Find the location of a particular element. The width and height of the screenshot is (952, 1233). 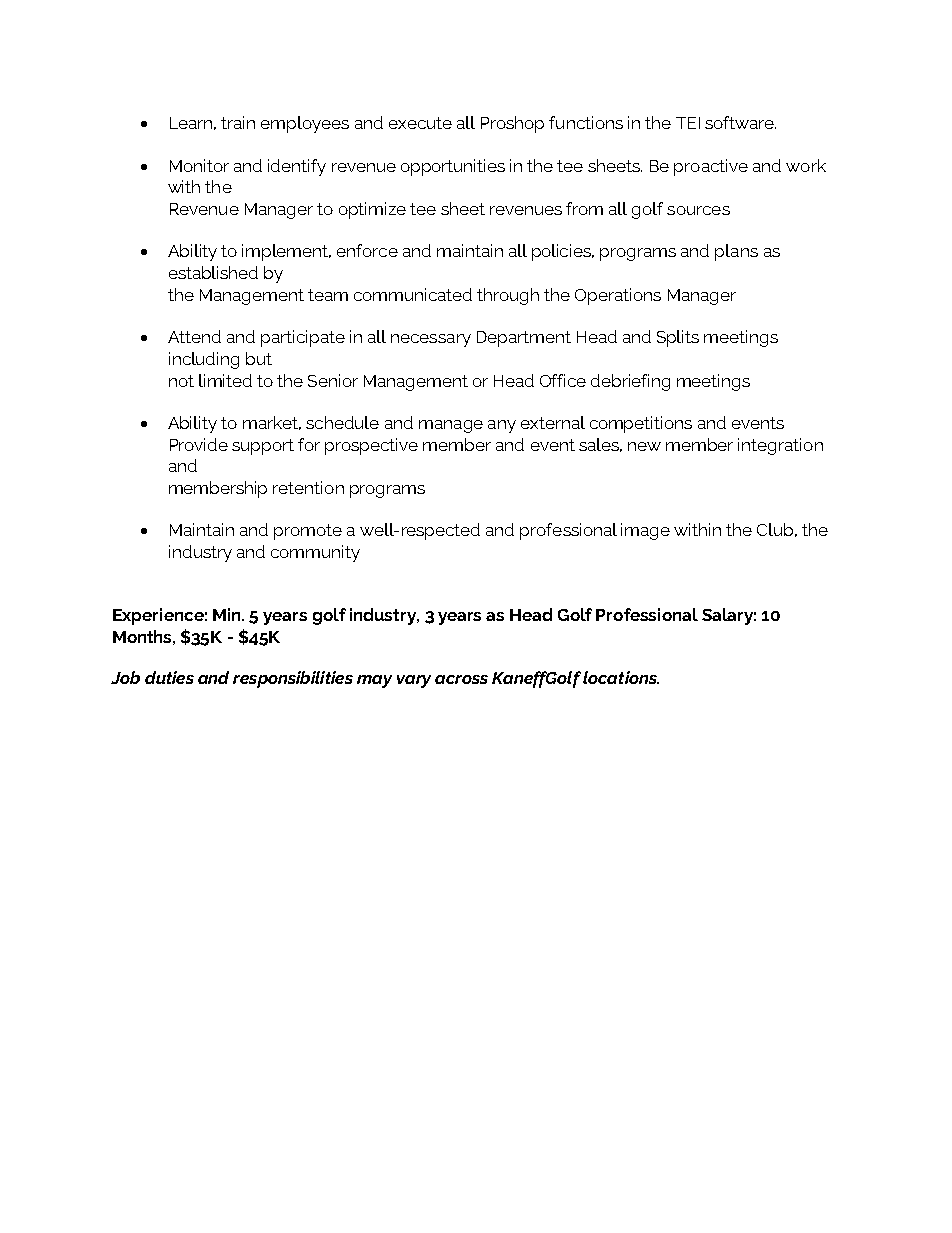

Splits is located at coordinates (678, 338).
